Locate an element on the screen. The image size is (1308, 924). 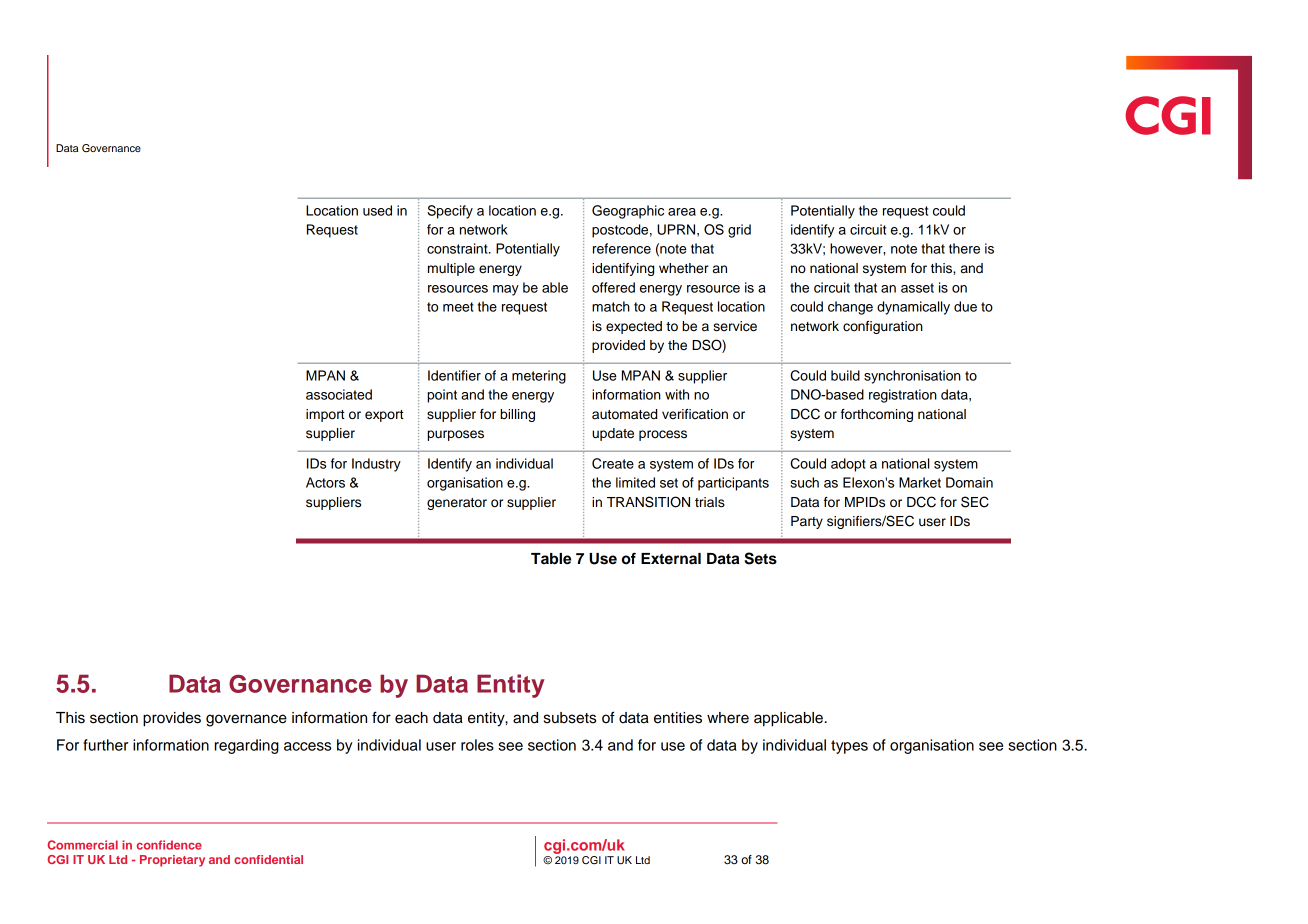
generator is located at coordinates (457, 504).
